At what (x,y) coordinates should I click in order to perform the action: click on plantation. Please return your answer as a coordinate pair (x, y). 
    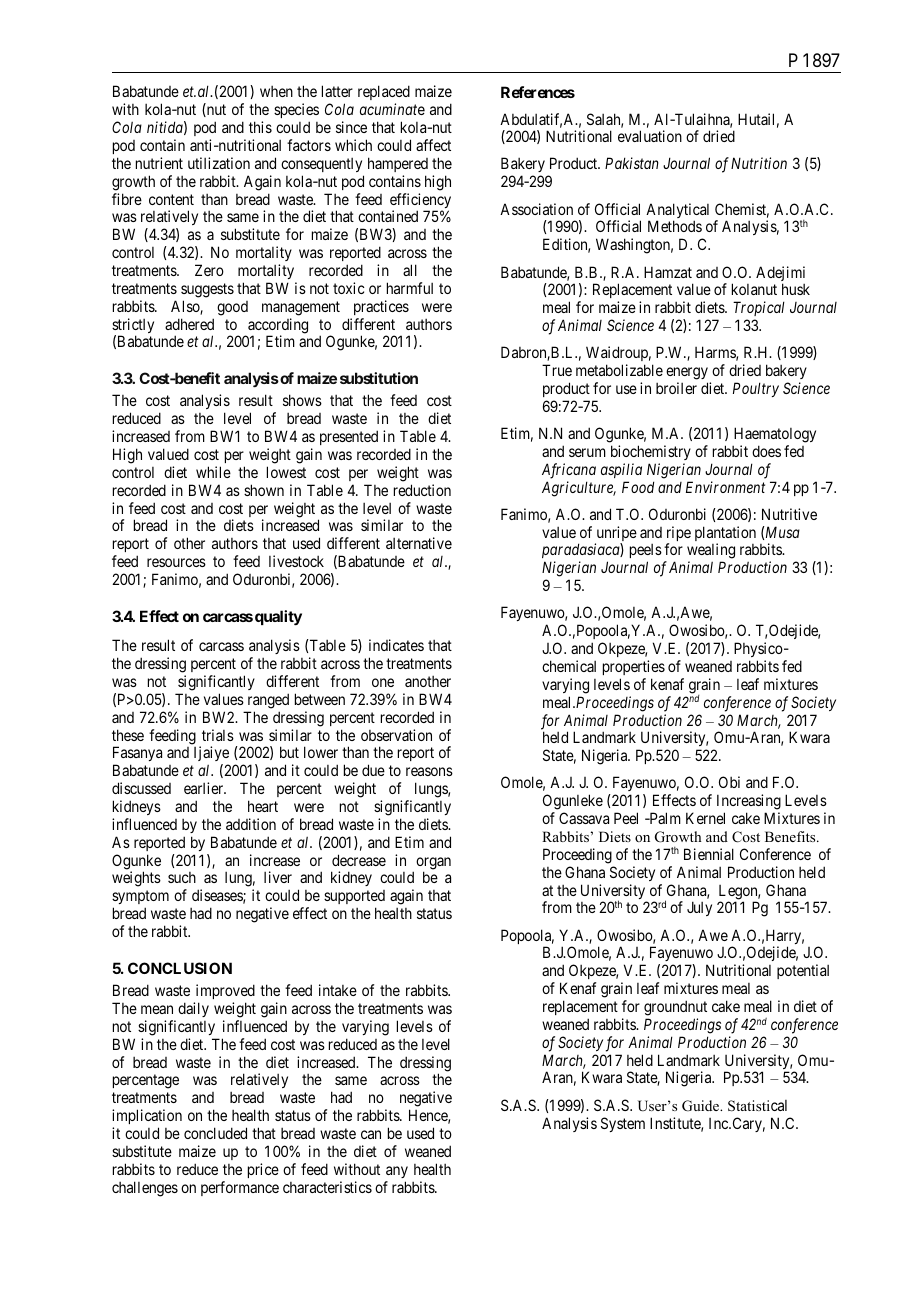
    Looking at the image, I should click on (725, 535).
